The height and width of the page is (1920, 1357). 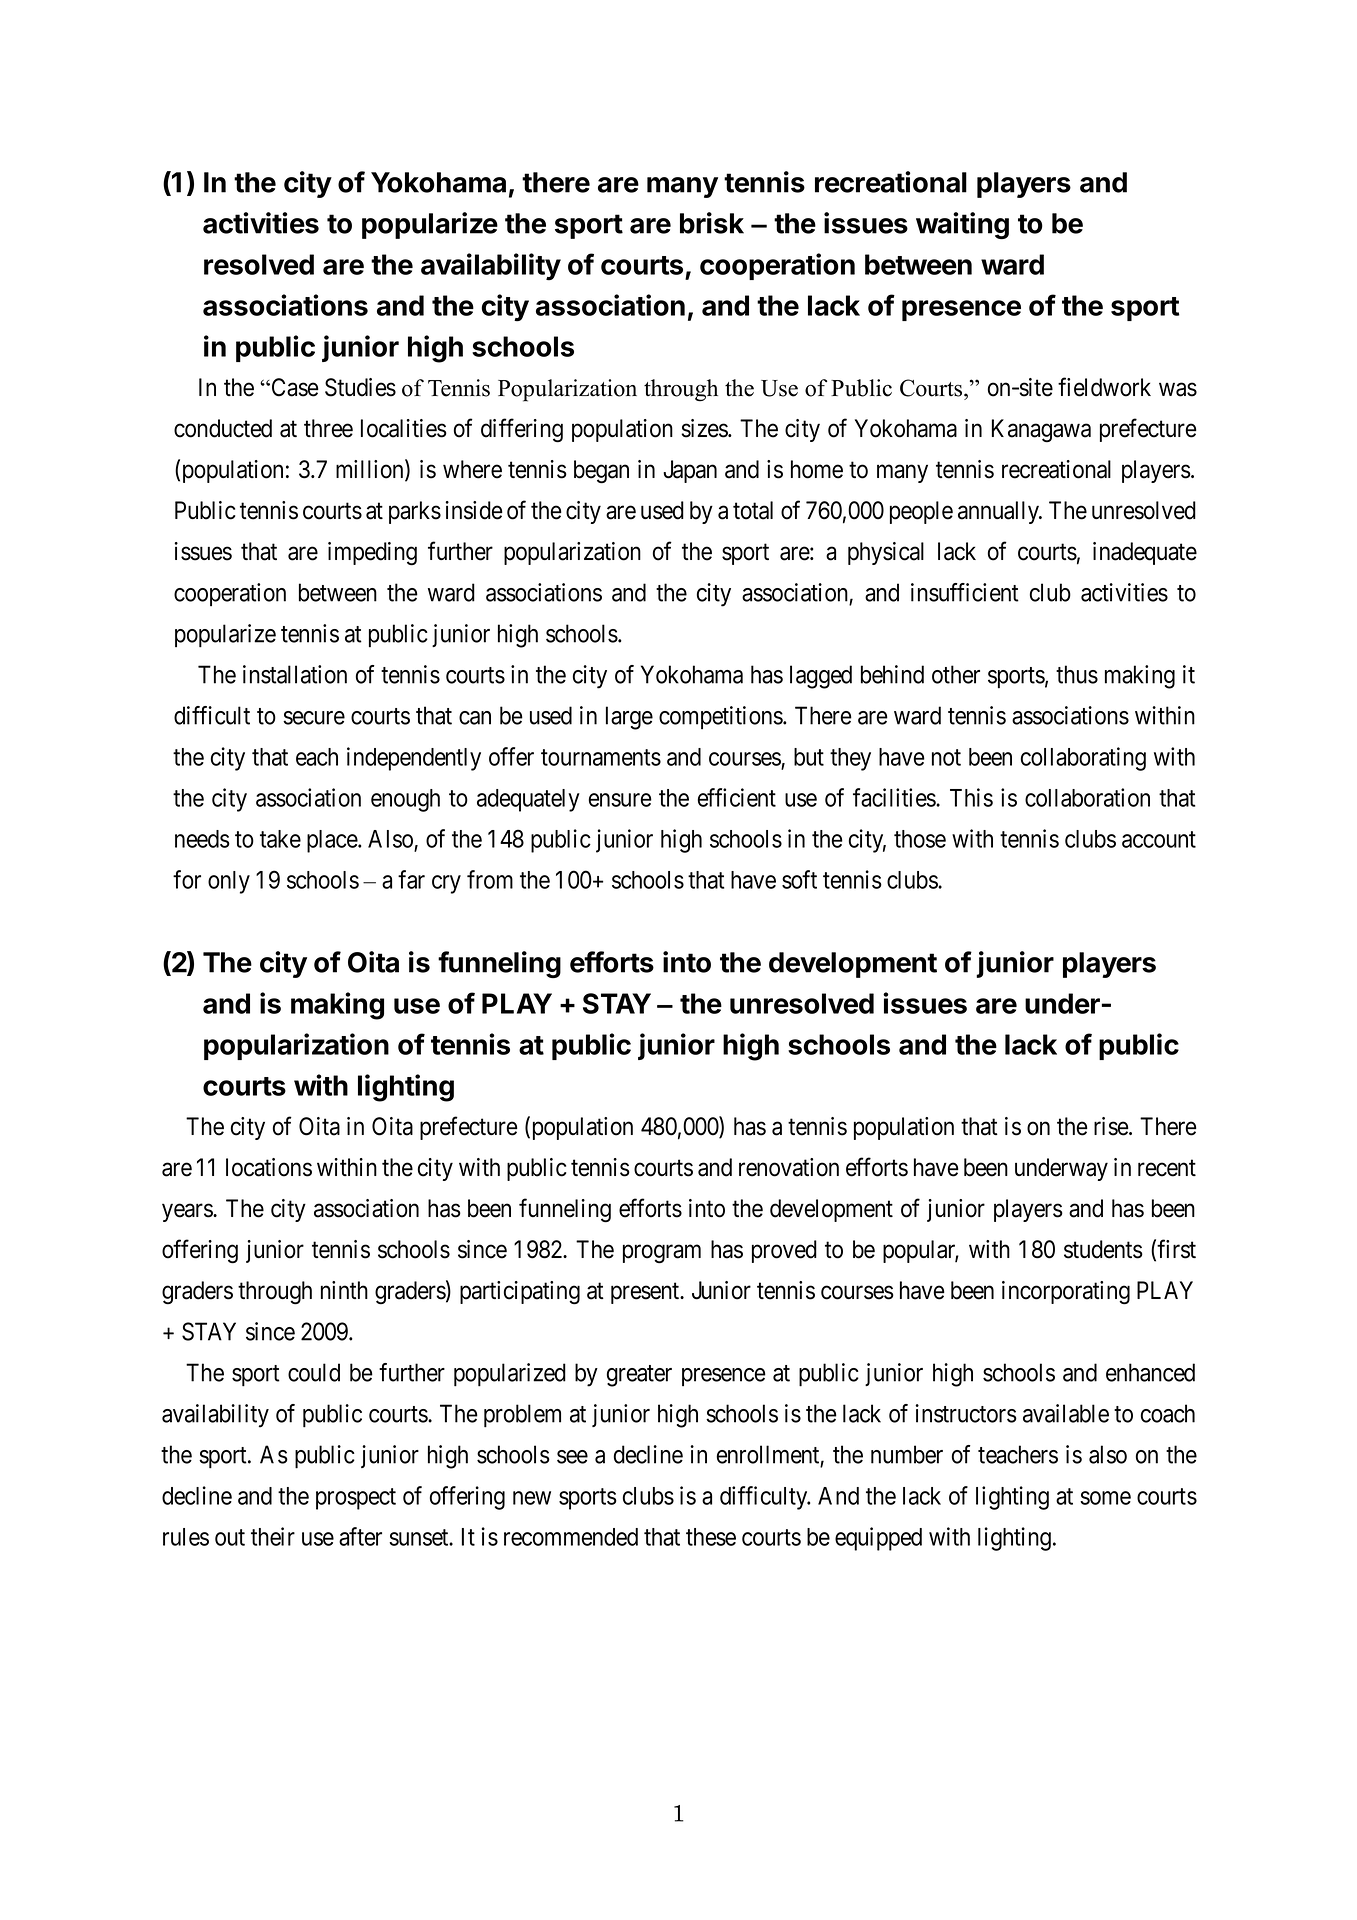 I want to click on waiting, so click(x=962, y=225).
